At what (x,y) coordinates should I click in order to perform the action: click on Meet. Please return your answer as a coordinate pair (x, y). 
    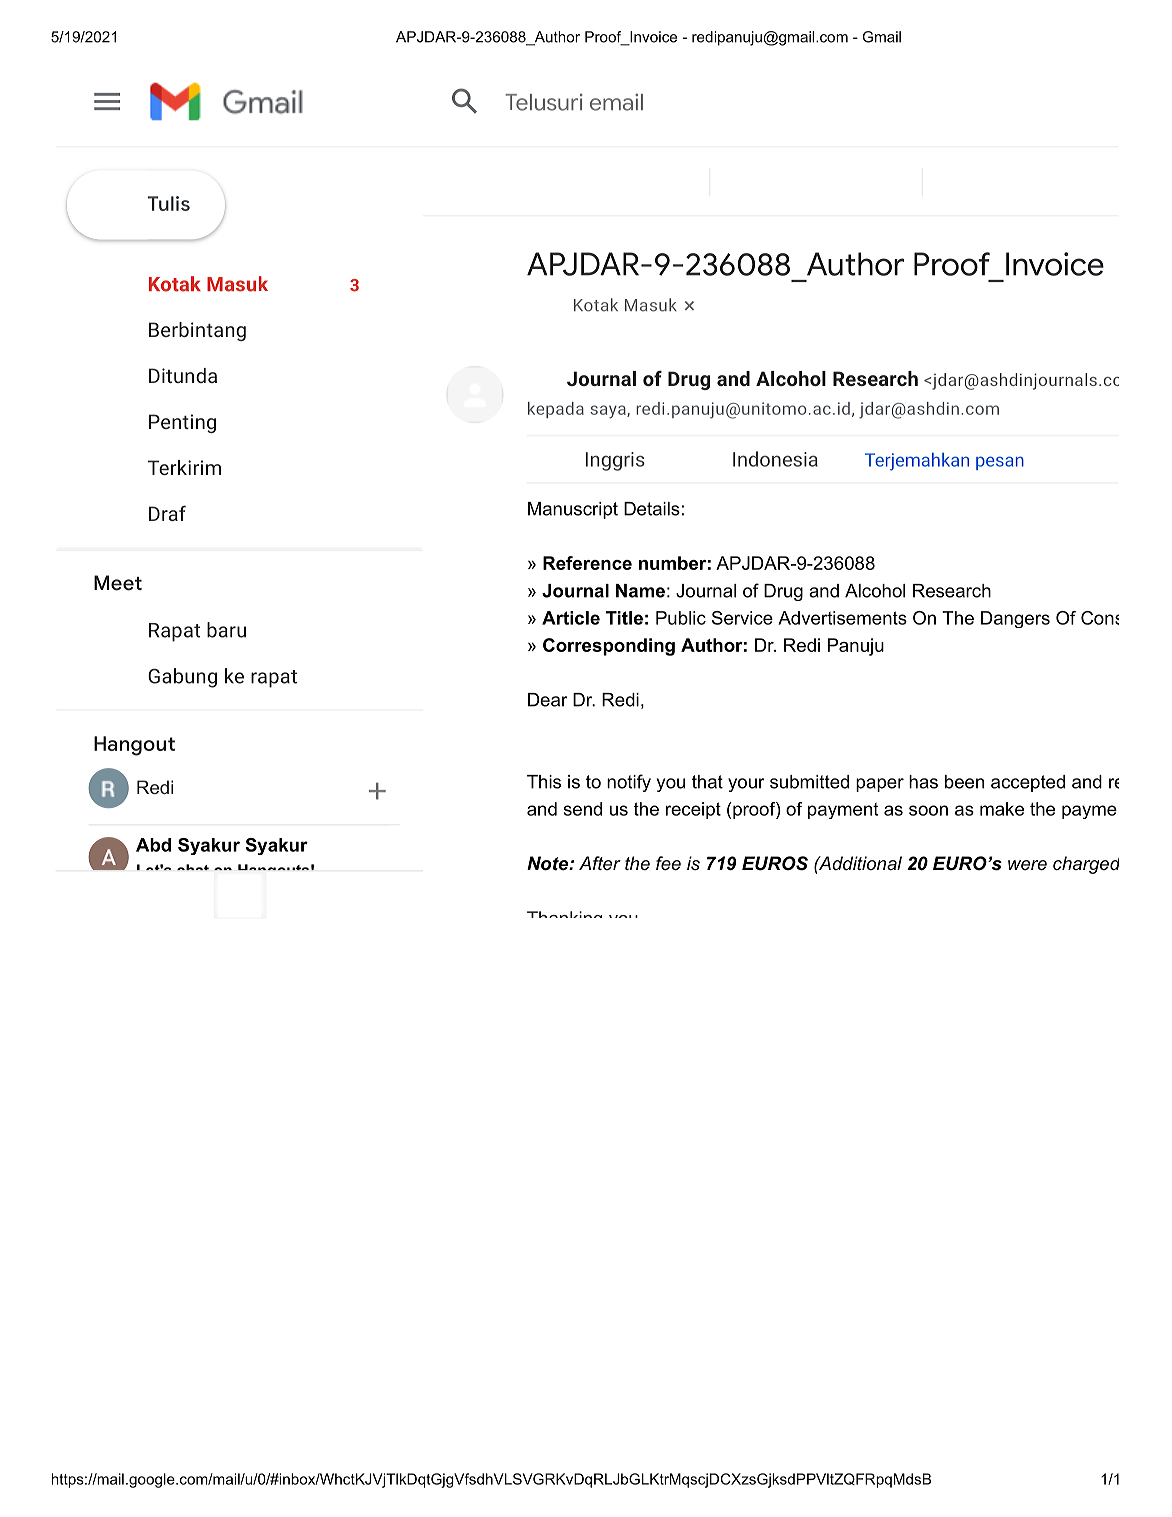
    Looking at the image, I should click on (118, 583).
